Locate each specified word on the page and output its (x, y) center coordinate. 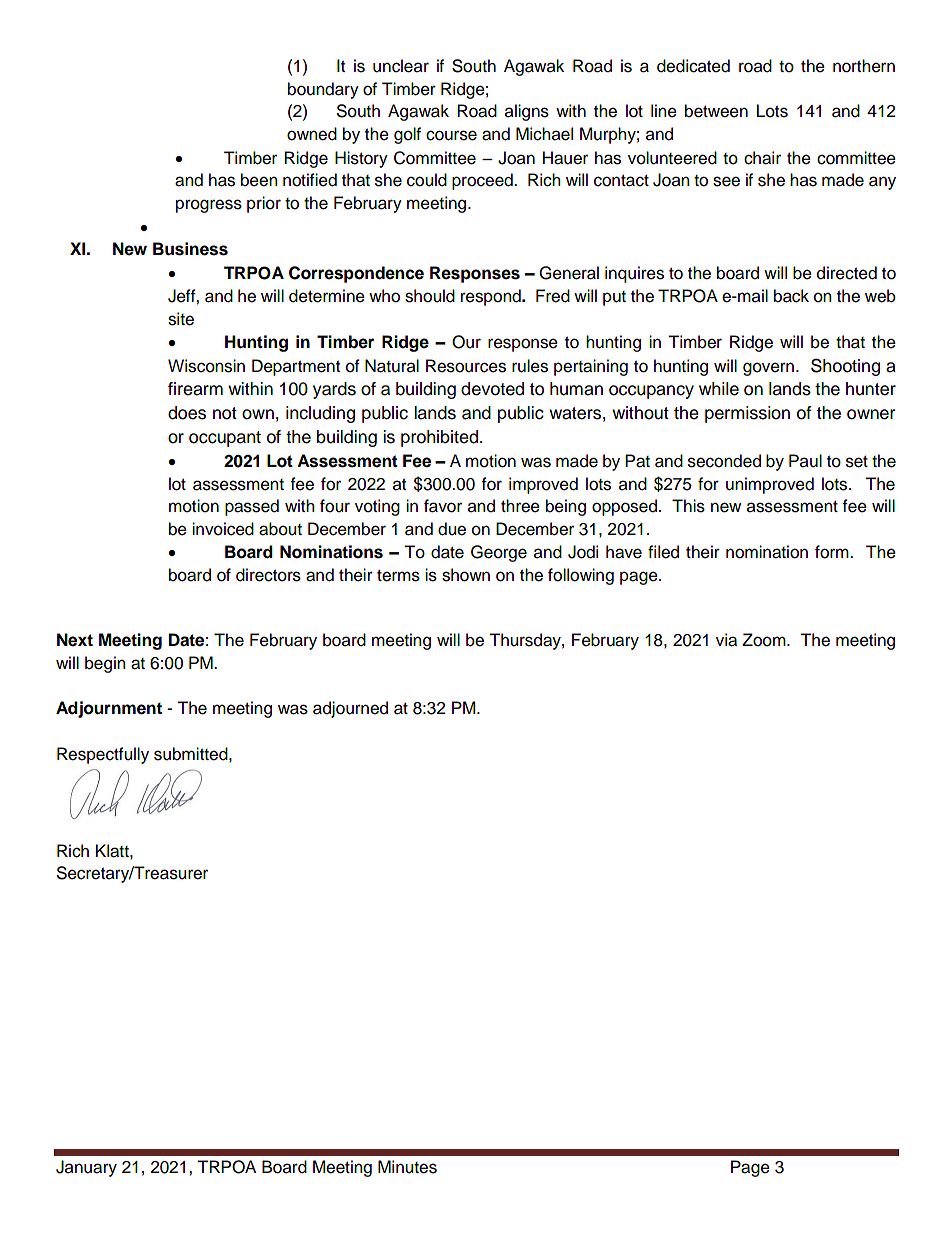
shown (466, 575)
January (86, 1168)
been (259, 180)
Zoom (765, 640)
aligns (527, 112)
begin (105, 664)
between (716, 111)
